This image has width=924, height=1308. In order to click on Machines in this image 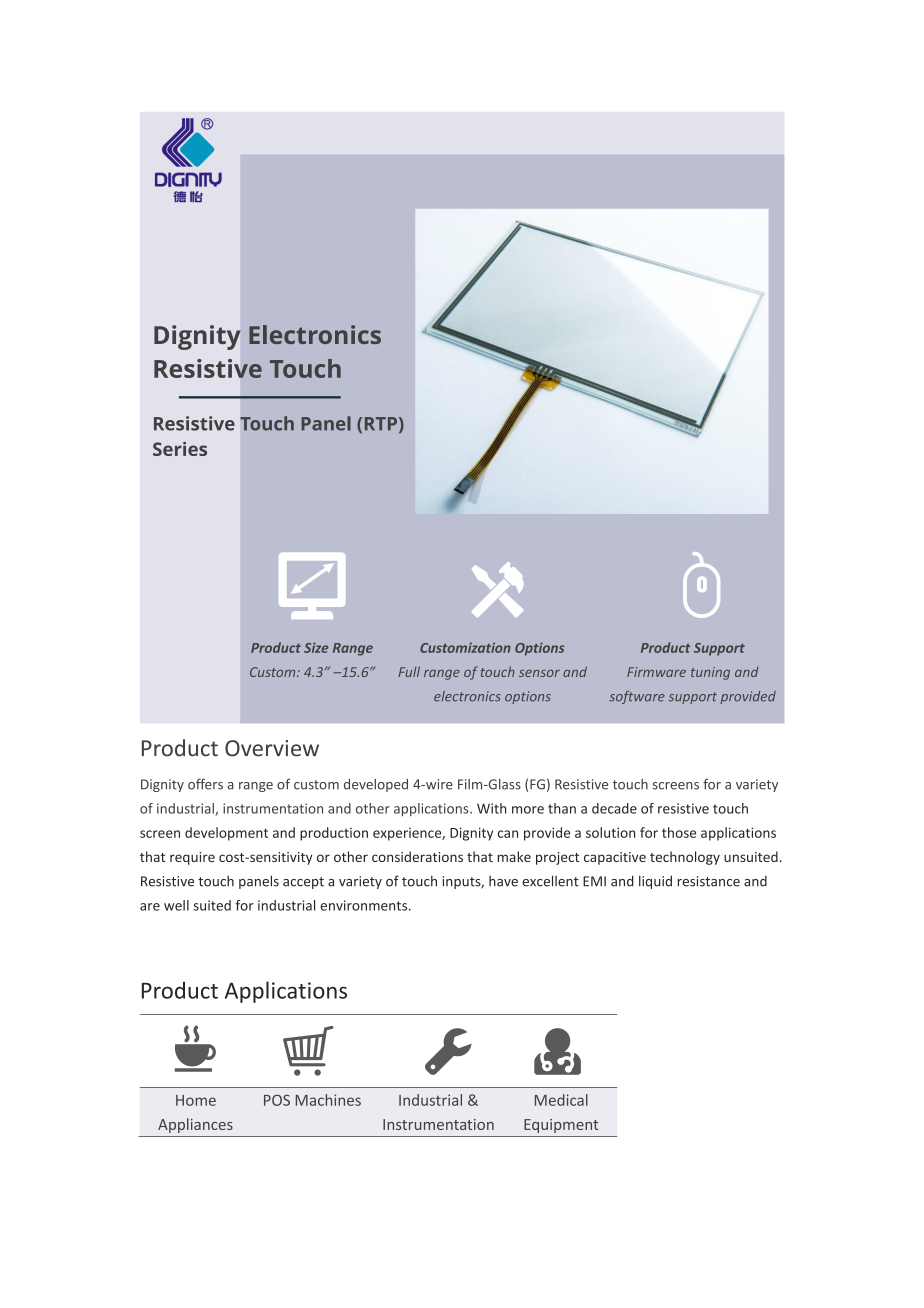, I will do `click(328, 1100)`.
